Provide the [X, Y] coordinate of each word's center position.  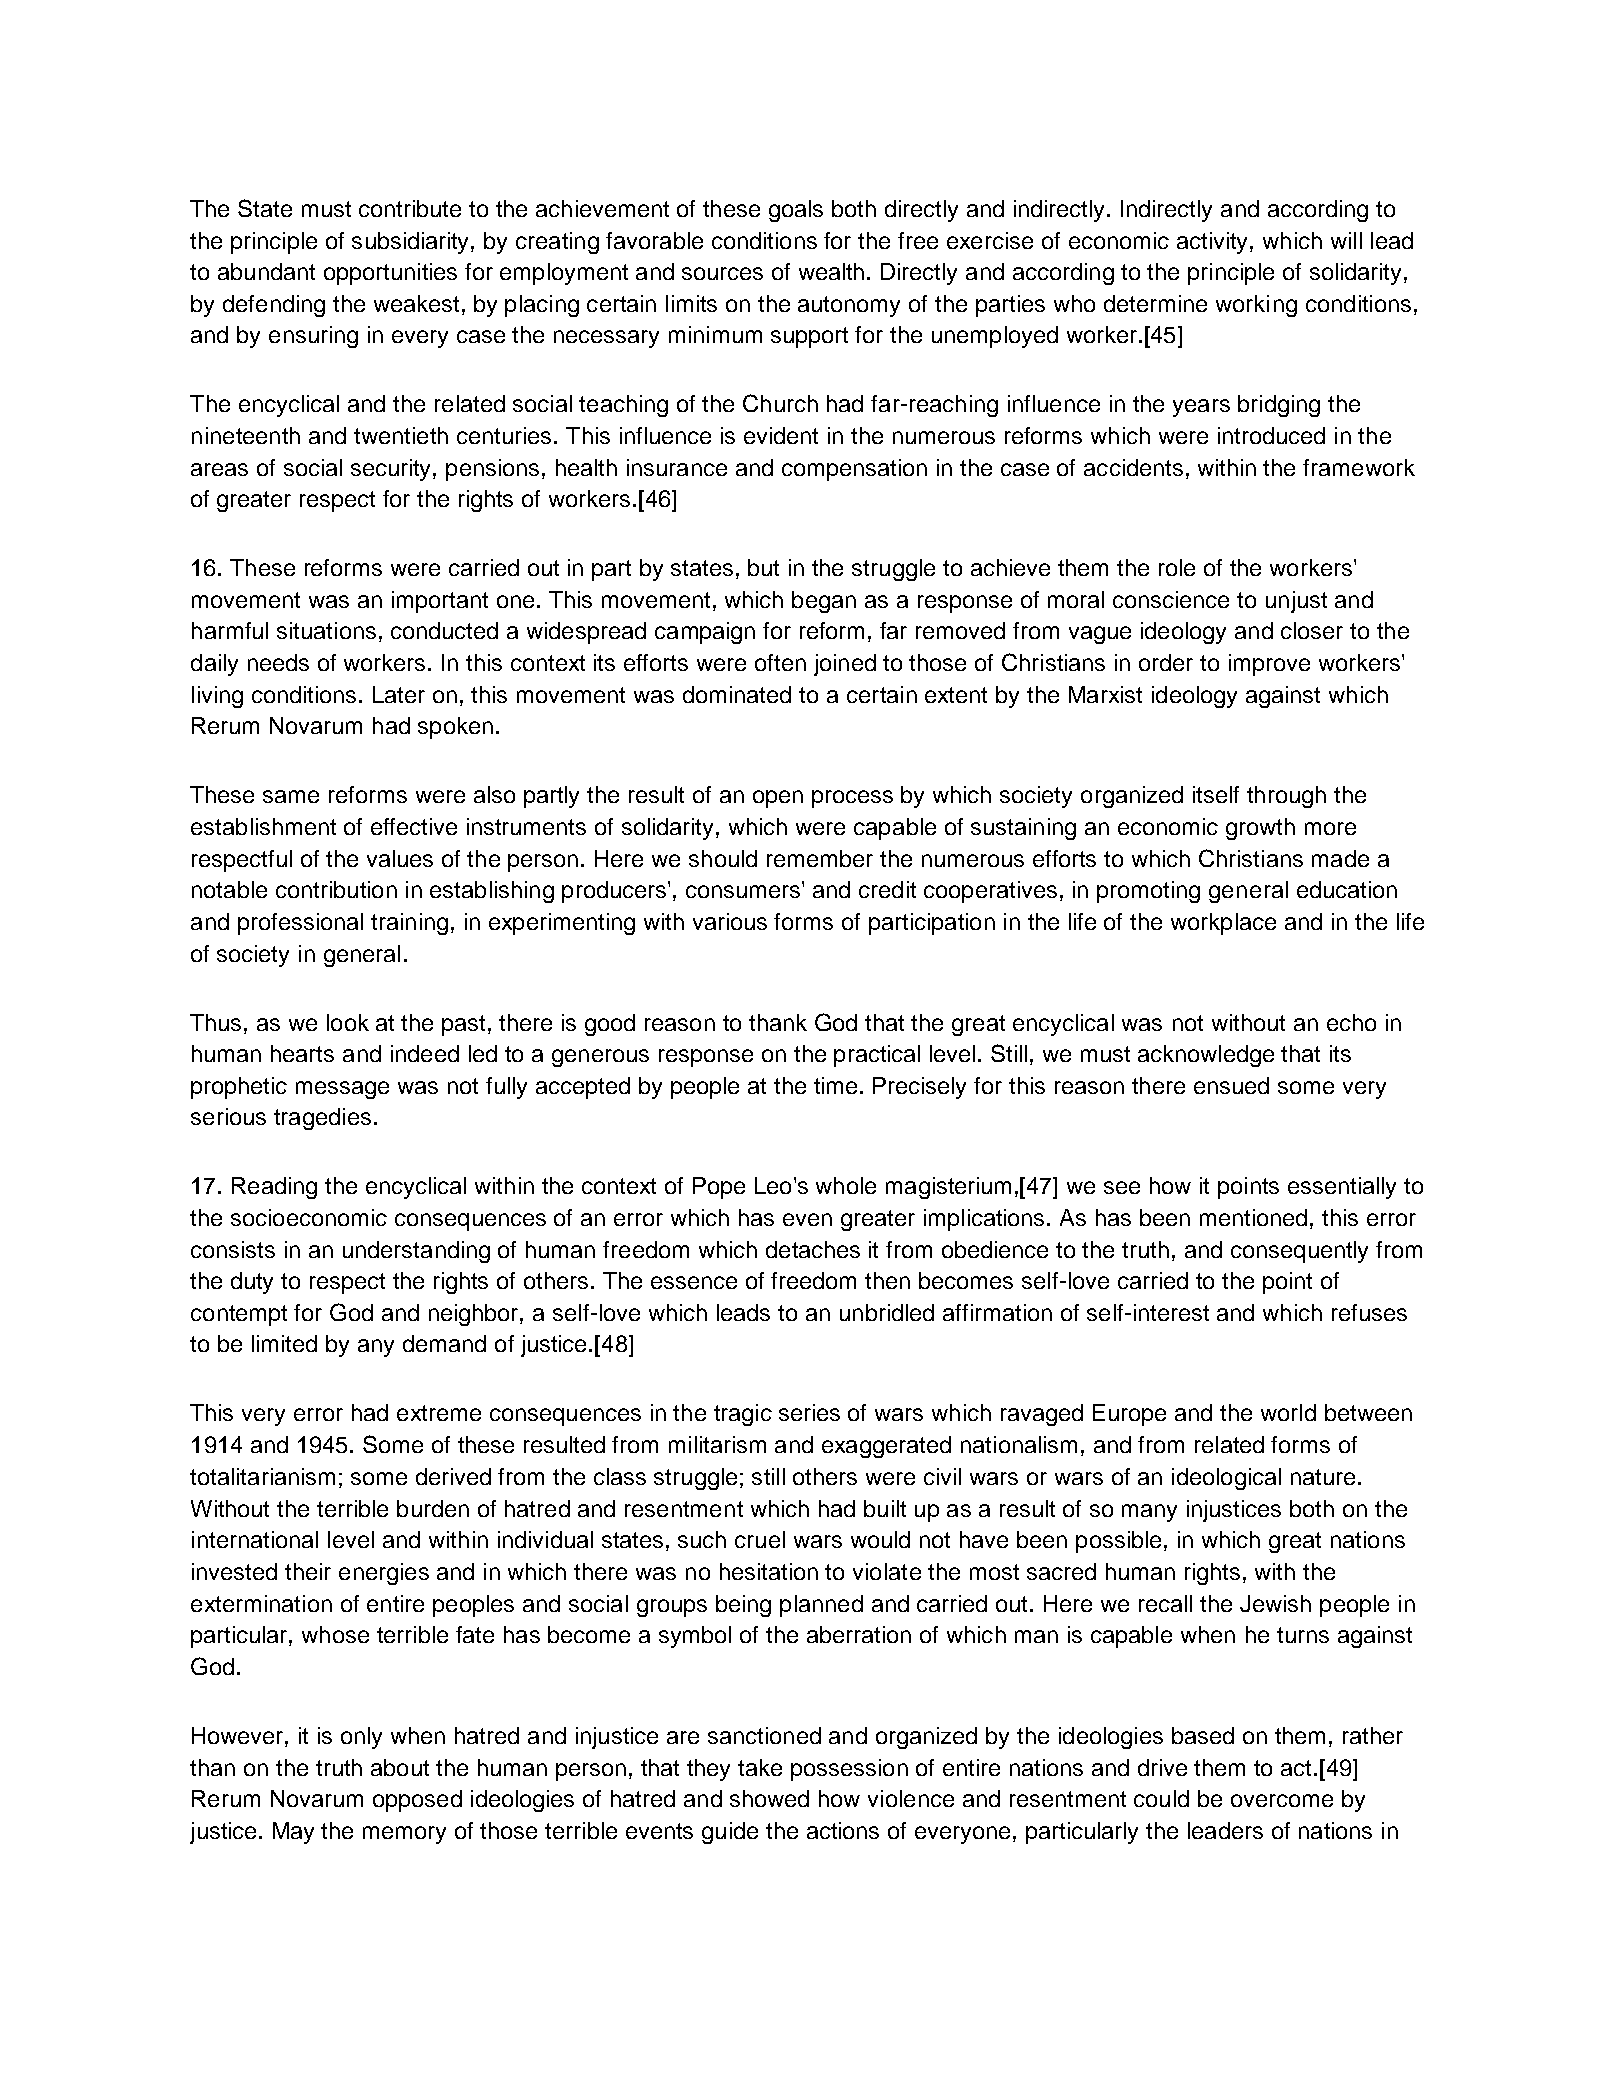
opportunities [390, 274]
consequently [1299, 1252]
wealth [831, 271]
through [1286, 797]
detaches [813, 1249]
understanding [416, 1252]
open [778, 799]
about [400, 1767]
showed [769, 1798]
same [291, 796]
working [1256, 306]
